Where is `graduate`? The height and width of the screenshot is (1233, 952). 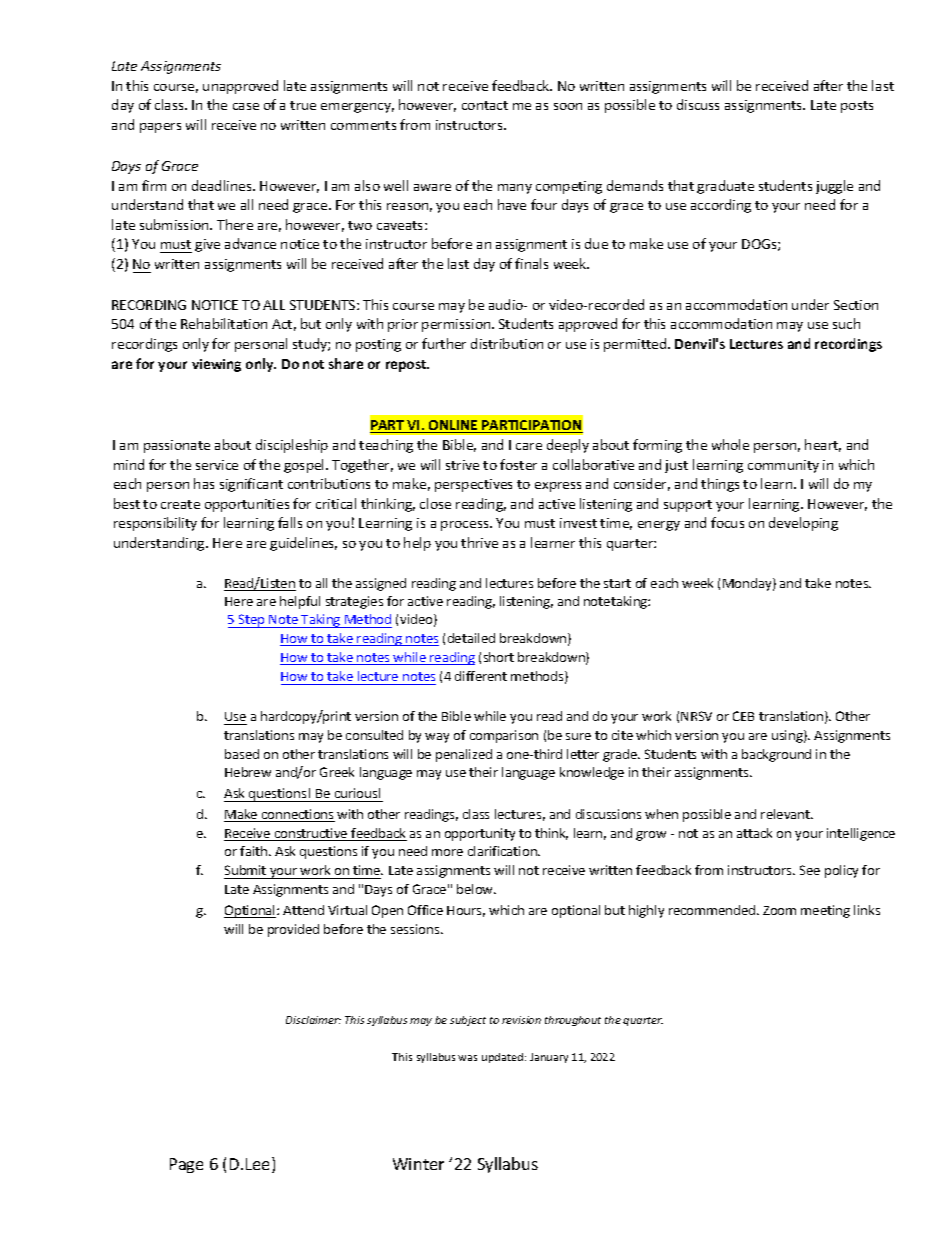
graduate is located at coordinates (725, 187).
